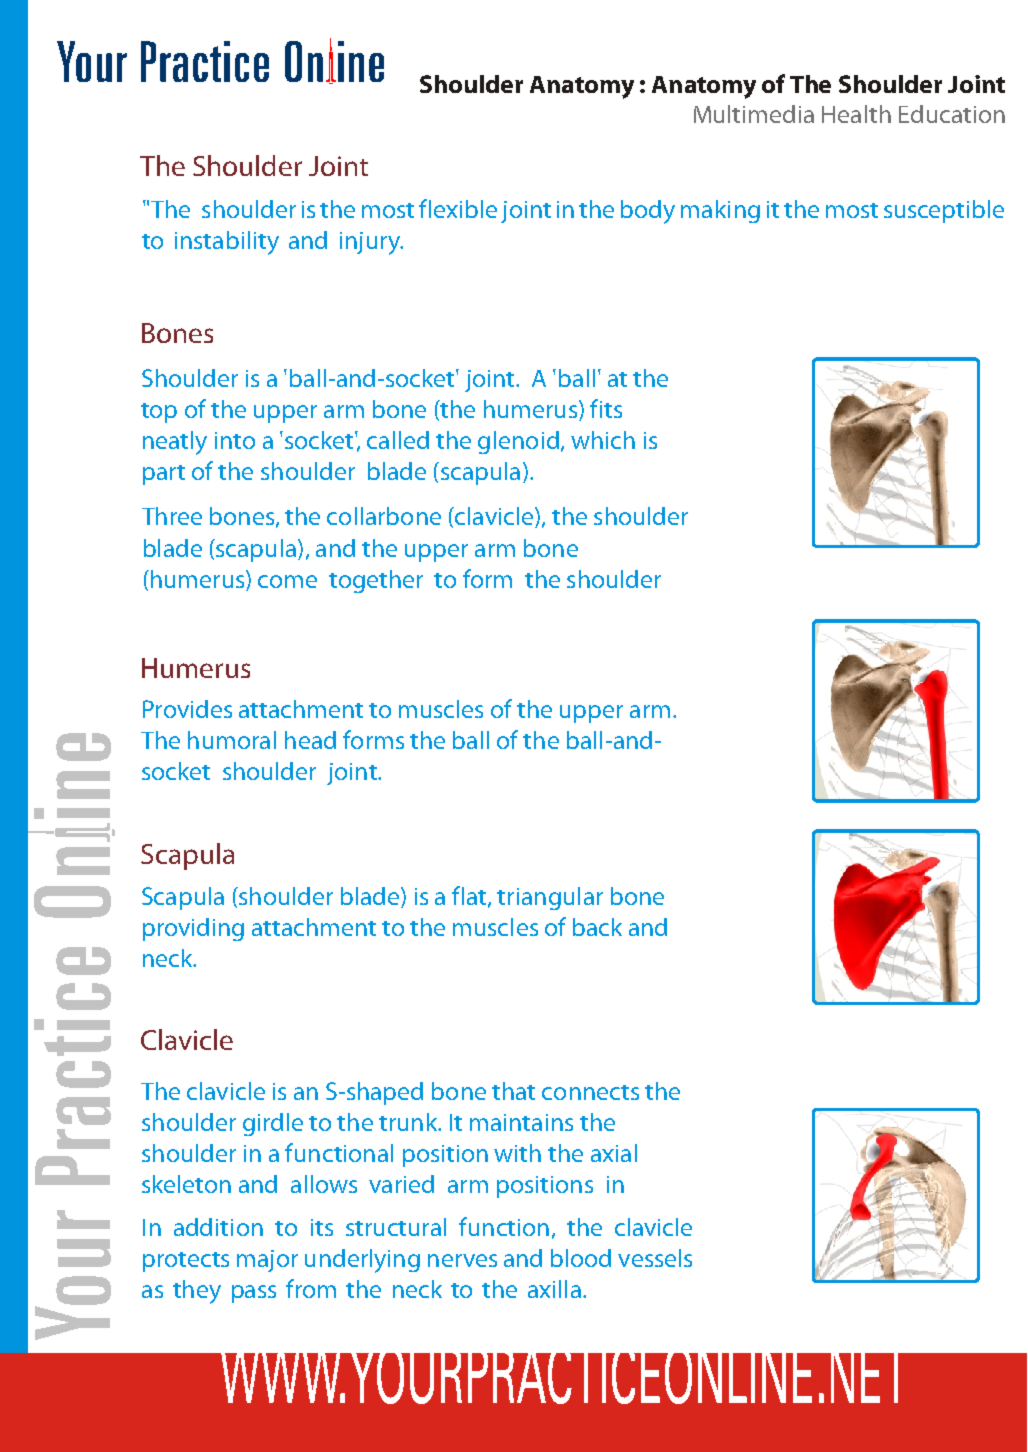 This screenshot has width=1028, height=1452. Describe the element at coordinates (172, 516) in the screenshot. I see `Three` at that location.
